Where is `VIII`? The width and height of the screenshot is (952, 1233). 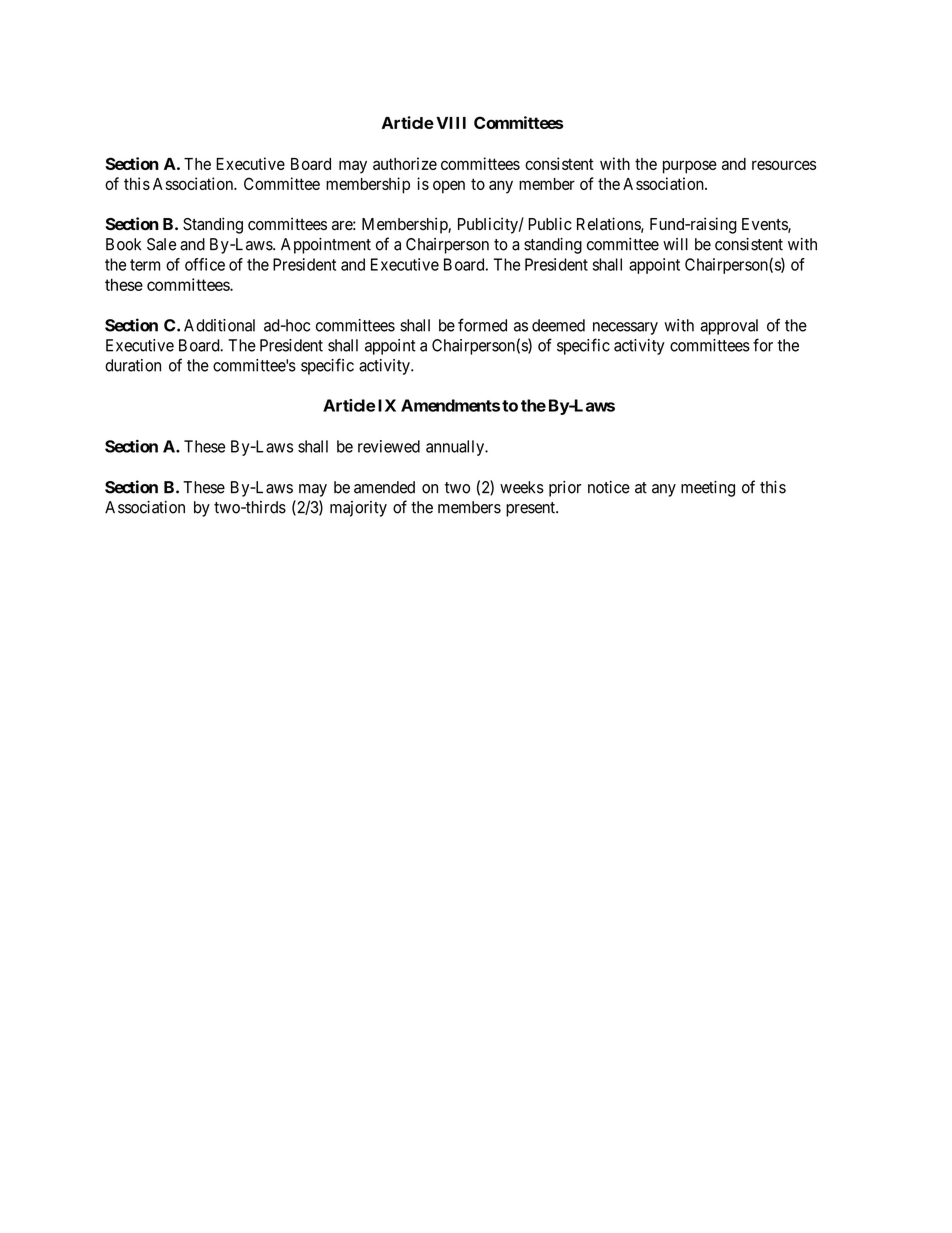
VIII is located at coordinates (451, 123).
